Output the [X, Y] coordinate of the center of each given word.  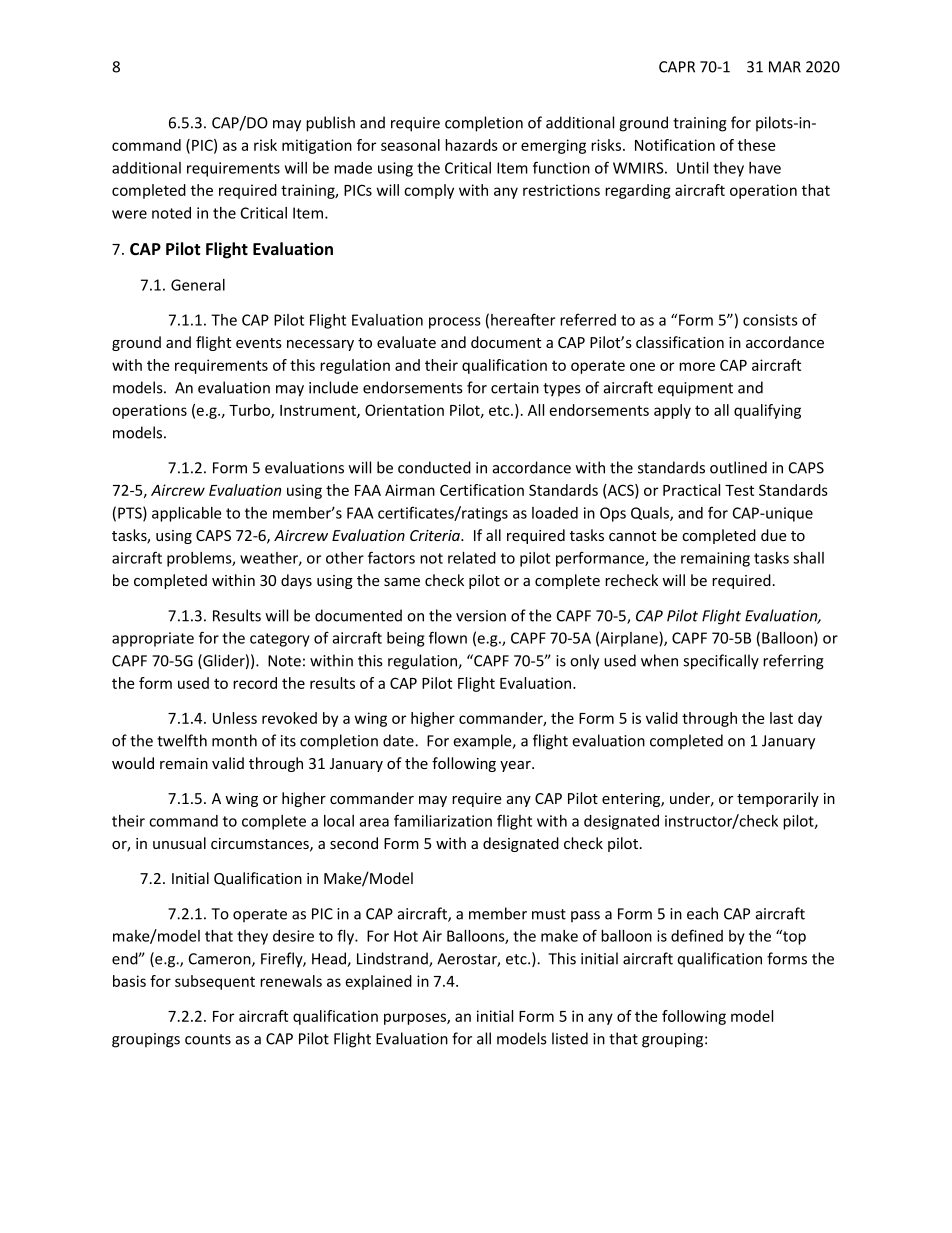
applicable [187, 514]
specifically [721, 662]
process [455, 323]
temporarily [778, 799]
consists [770, 320]
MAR [785, 67]
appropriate [153, 639]
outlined [738, 467]
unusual [179, 843]
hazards [471, 145]
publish [330, 124]
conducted [434, 467]
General [198, 285]
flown [448, 637]
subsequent [215, 982]
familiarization [443, 820]
